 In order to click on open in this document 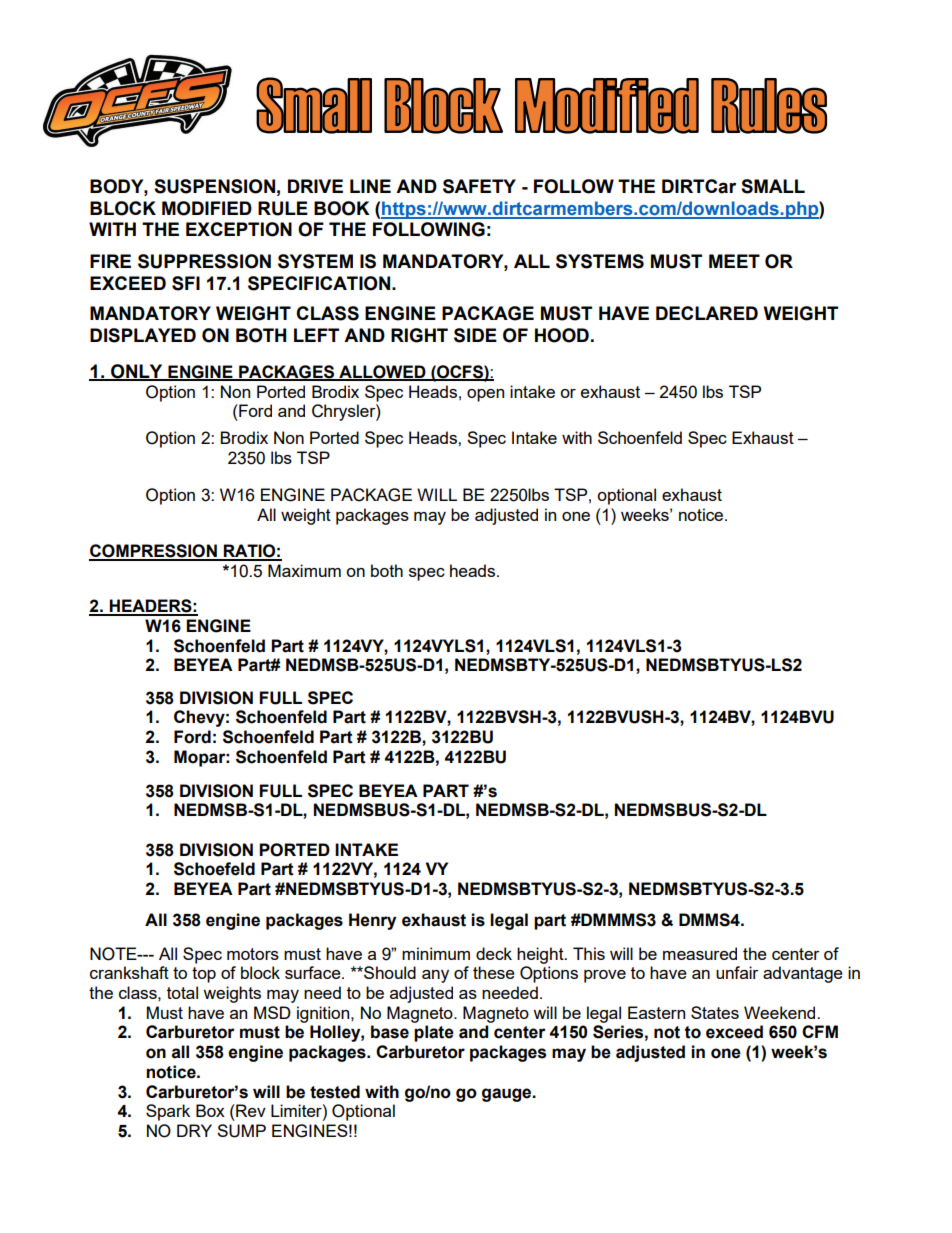, I will do `click(485, 395)`.
